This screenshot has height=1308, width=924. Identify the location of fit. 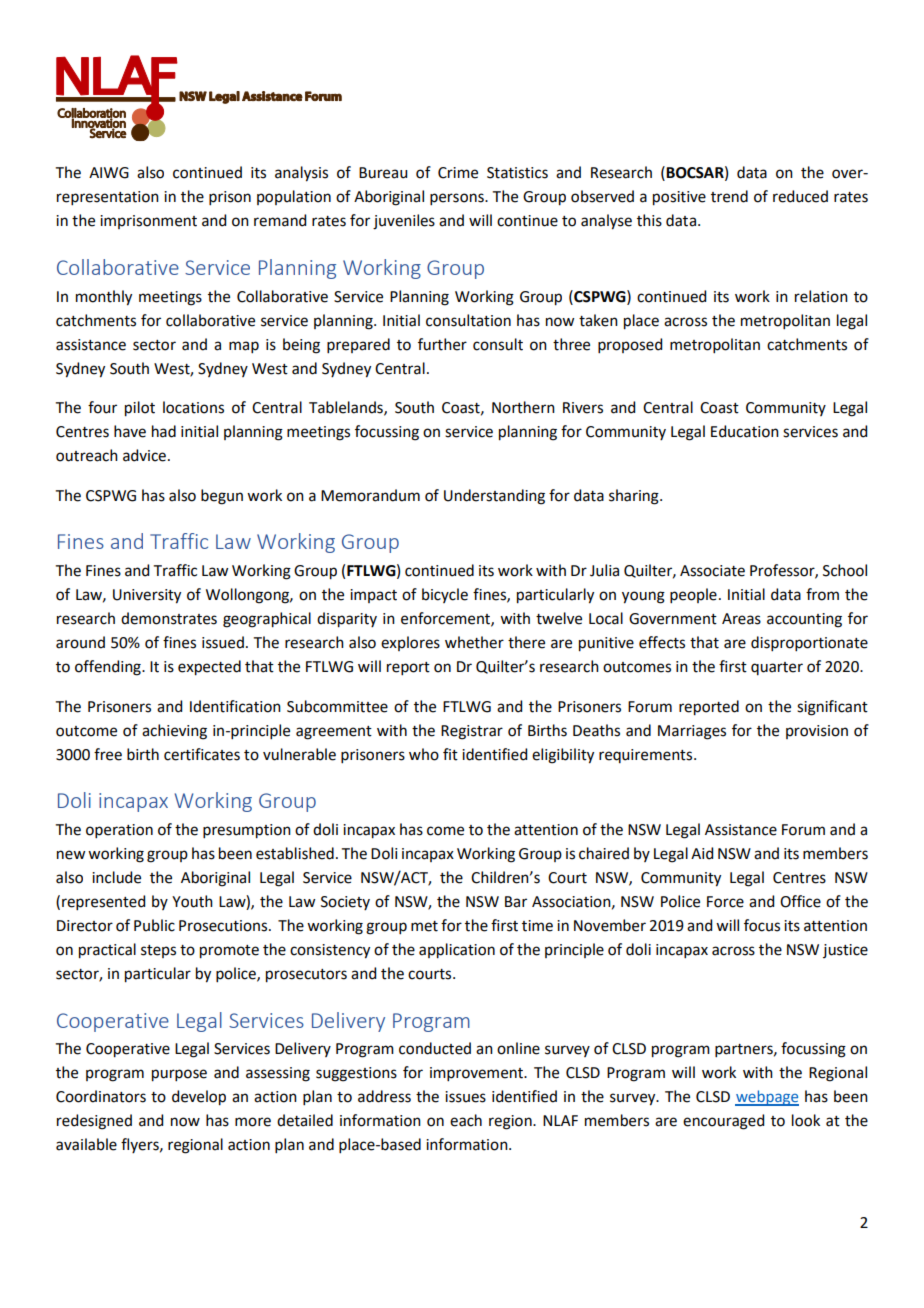
(450, 754).
